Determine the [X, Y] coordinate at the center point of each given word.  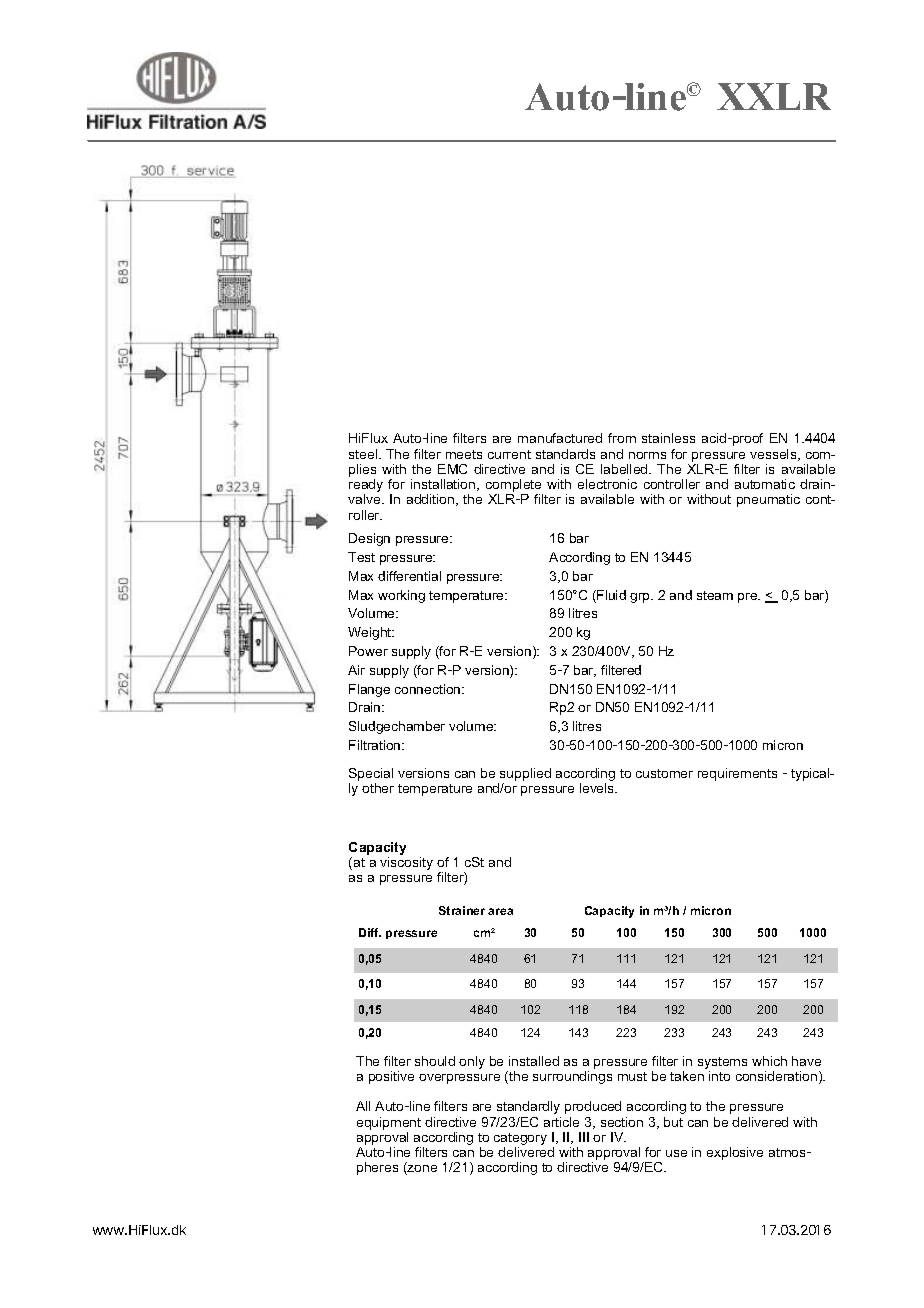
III [584, 1137]
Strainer [462, 910]
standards [565, 454]
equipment [389, 1123]
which [769, 1061]
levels [598, 788]
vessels [774, 455]
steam [715, 595]
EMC [452, 469]
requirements [737, 774]
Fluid [610, 596]
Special [371, 774]
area [500, 911]
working [401, 596]
